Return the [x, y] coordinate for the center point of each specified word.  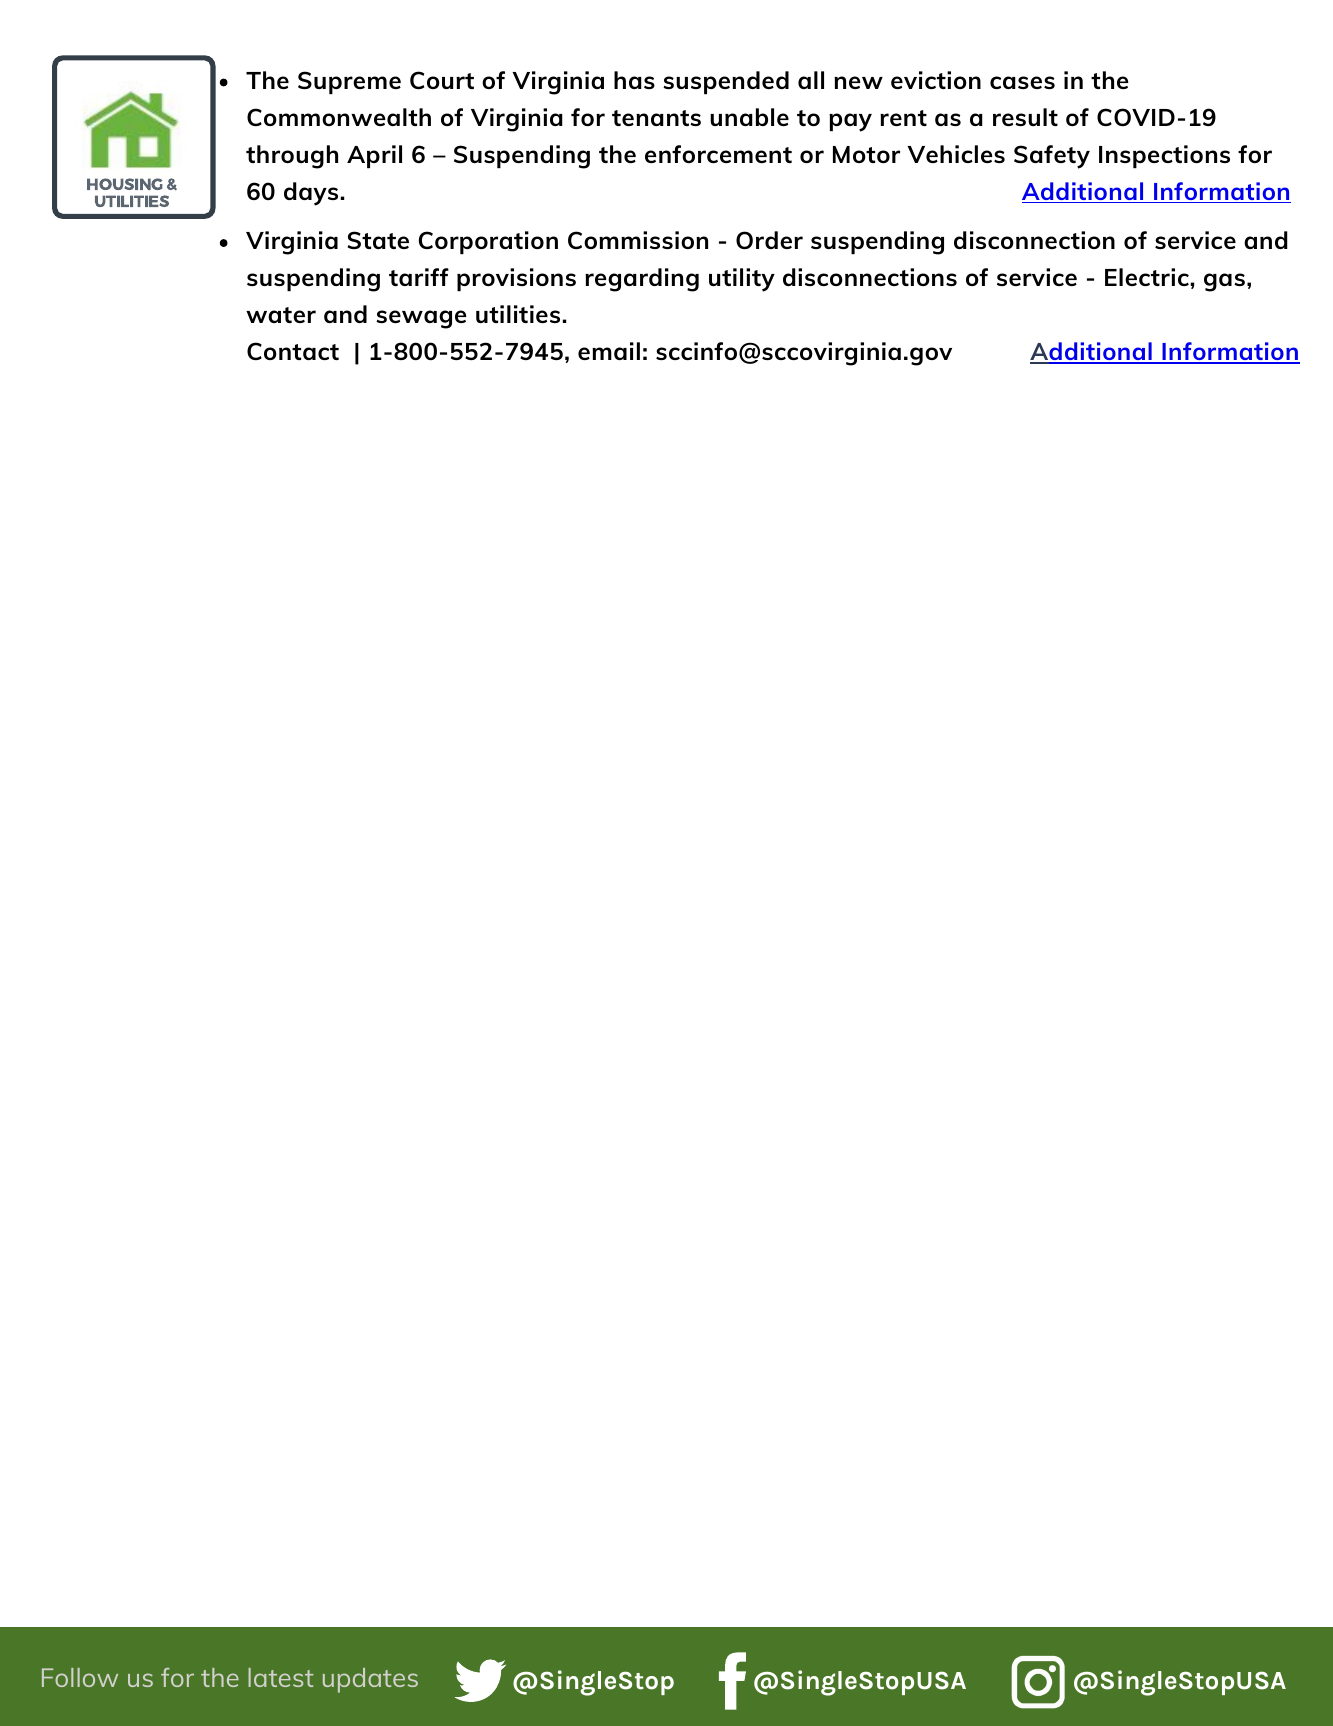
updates [370, 1680]
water [281, 315]
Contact [293, 351]
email [609, 351]
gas [1224, 282]
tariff [419, 277]
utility [742, 280]
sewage [421, 319]
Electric [1147, 277]
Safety [1052, 157]
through [292, 157]
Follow [80, 1677]
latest [281, 1677]
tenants [656, 118]
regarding [642, 280]
